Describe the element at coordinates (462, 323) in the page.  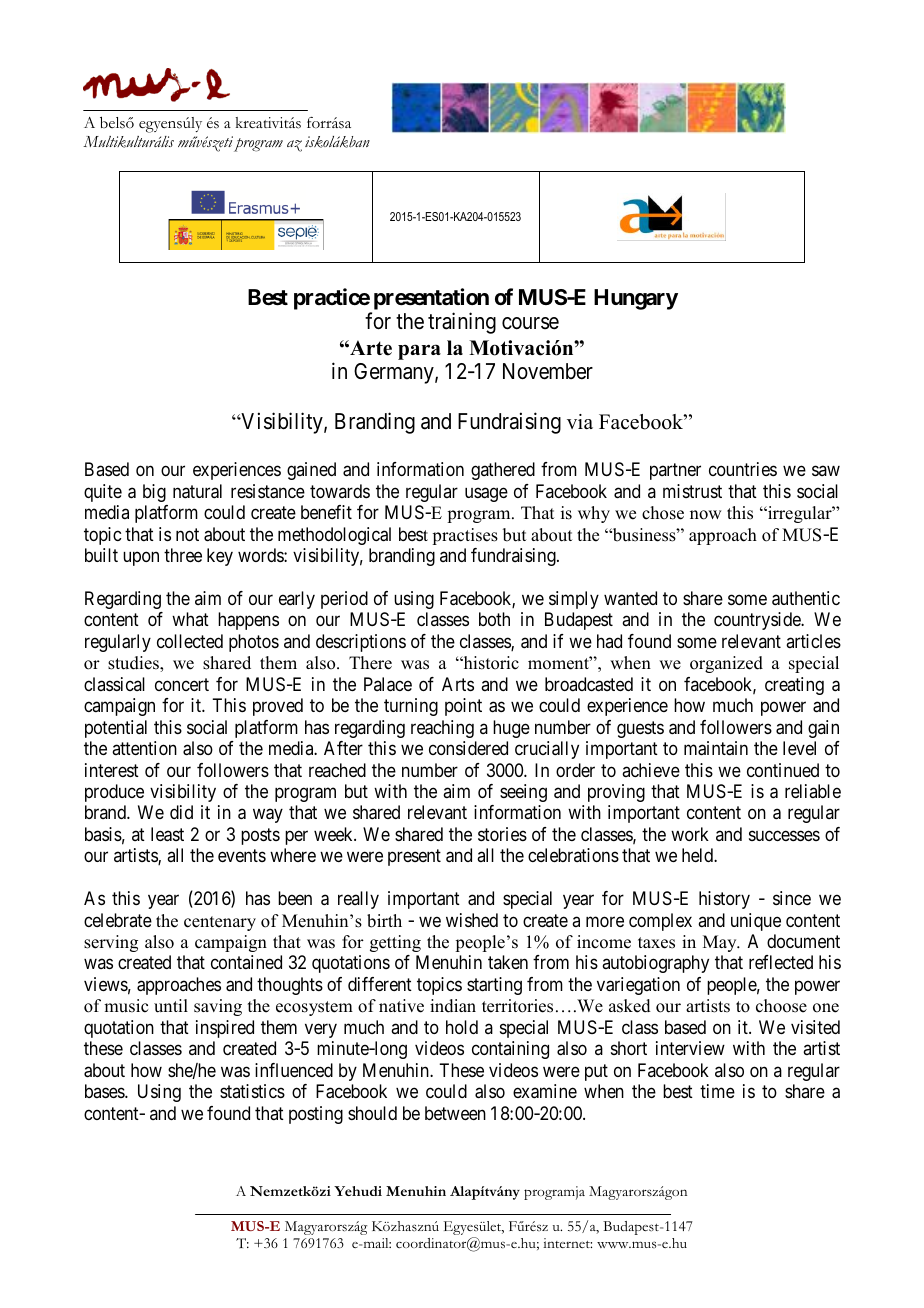
I see `training` at that location.
